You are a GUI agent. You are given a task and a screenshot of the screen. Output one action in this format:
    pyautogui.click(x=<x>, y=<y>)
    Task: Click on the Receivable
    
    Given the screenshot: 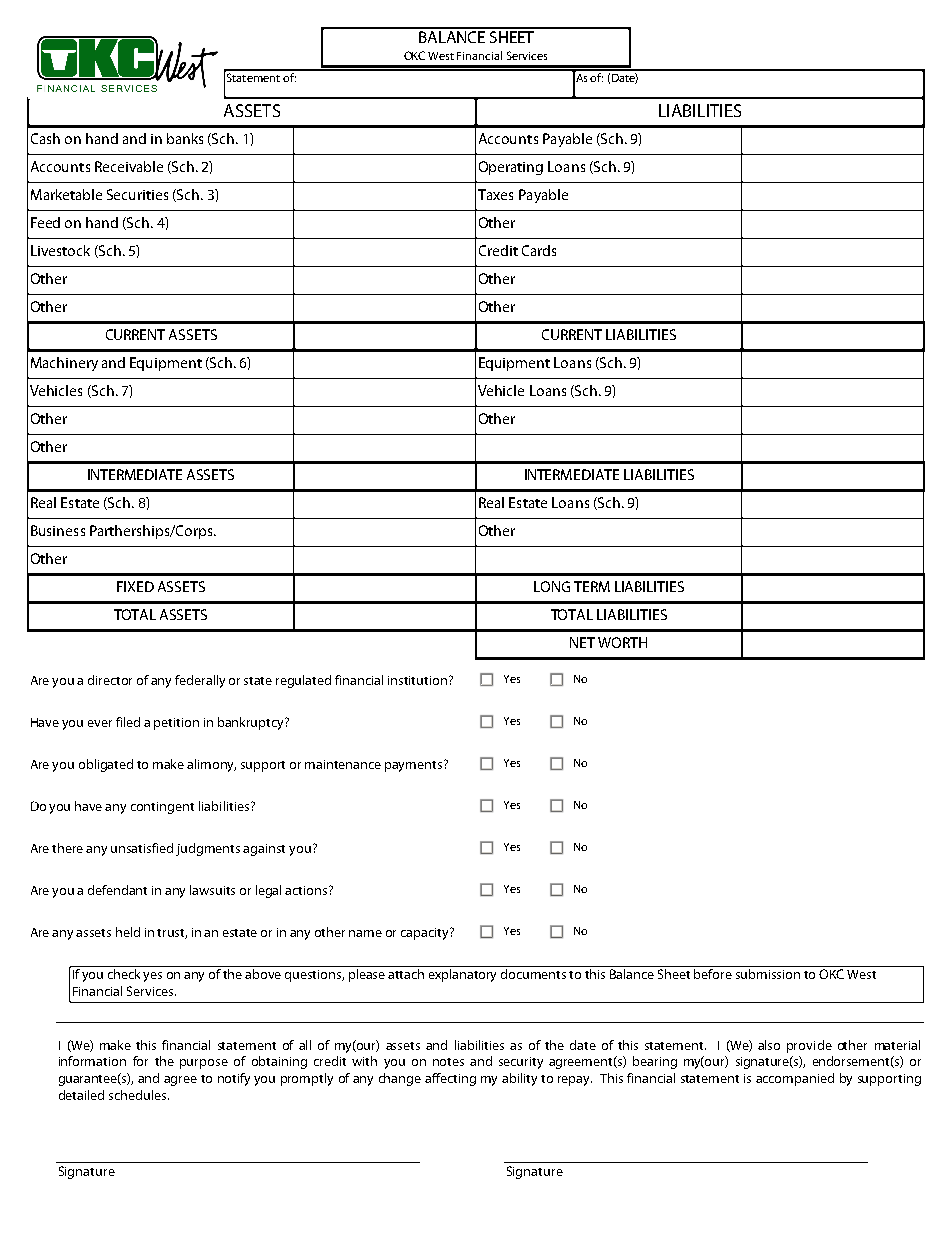 What is the action you would take?
    pyautogui.click(x=129, y=166)
